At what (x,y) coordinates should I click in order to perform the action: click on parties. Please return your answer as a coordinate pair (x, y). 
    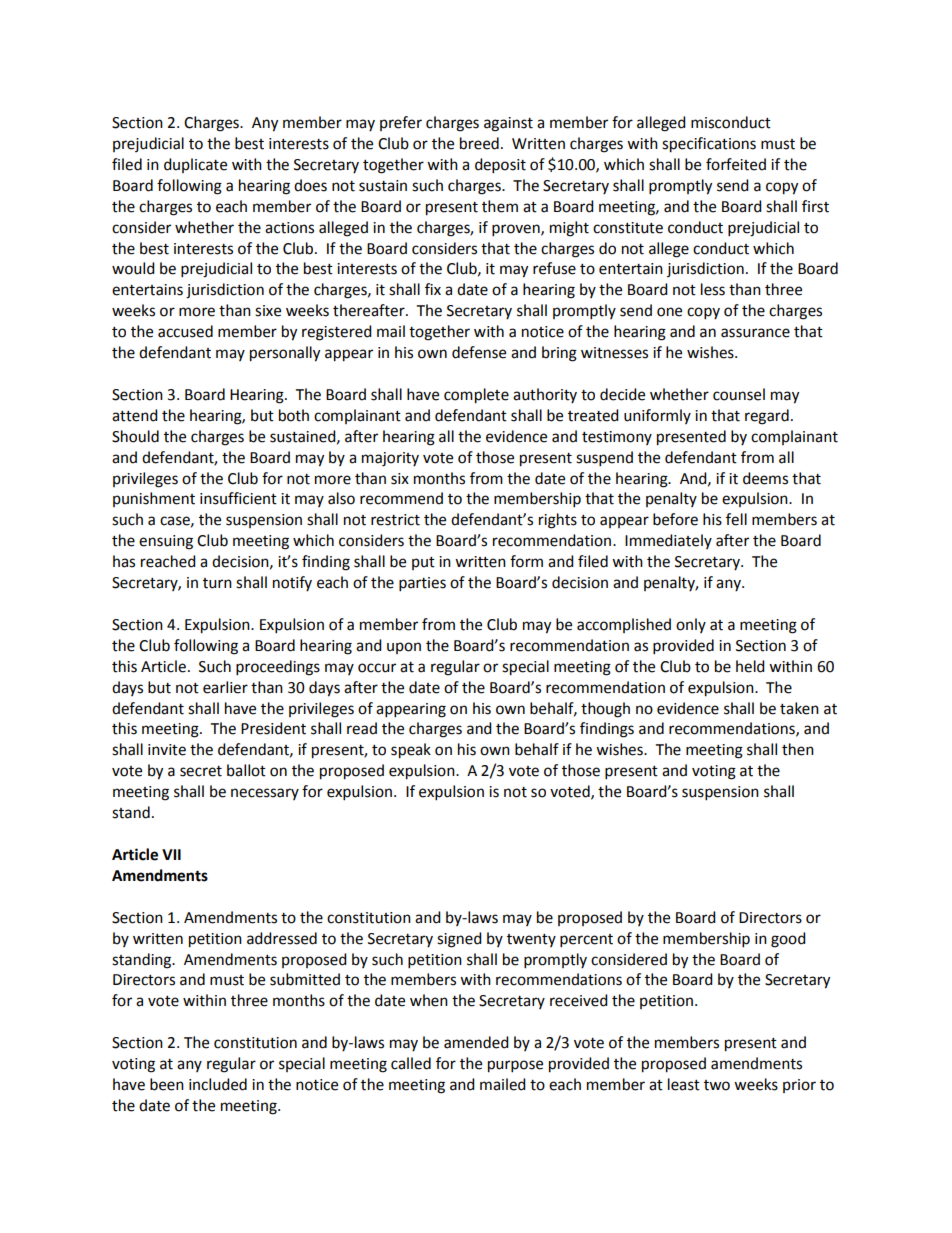
    Looking at the image, I should click on (422, 584).
